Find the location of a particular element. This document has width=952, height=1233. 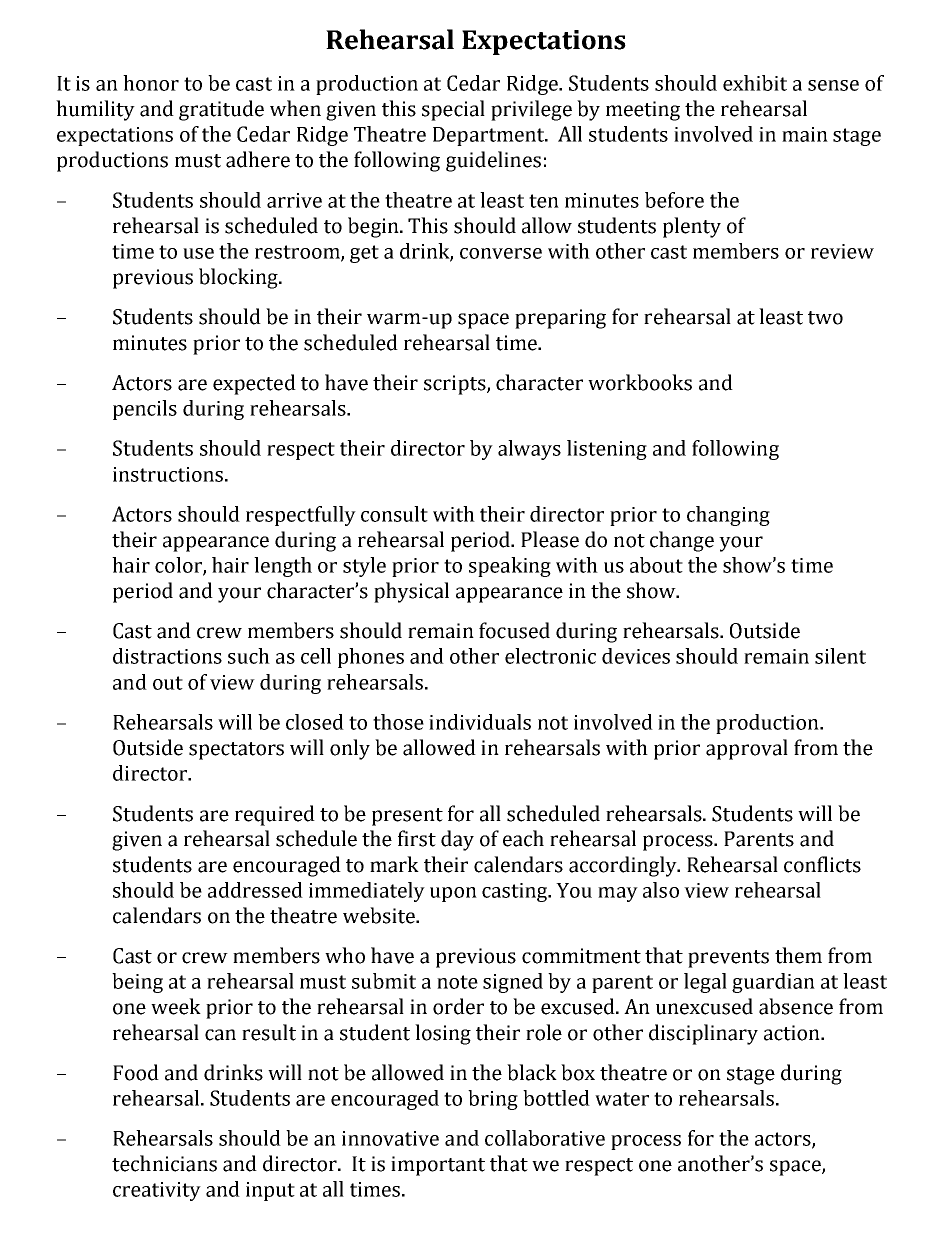

special is located at coordinates (453, 110).
